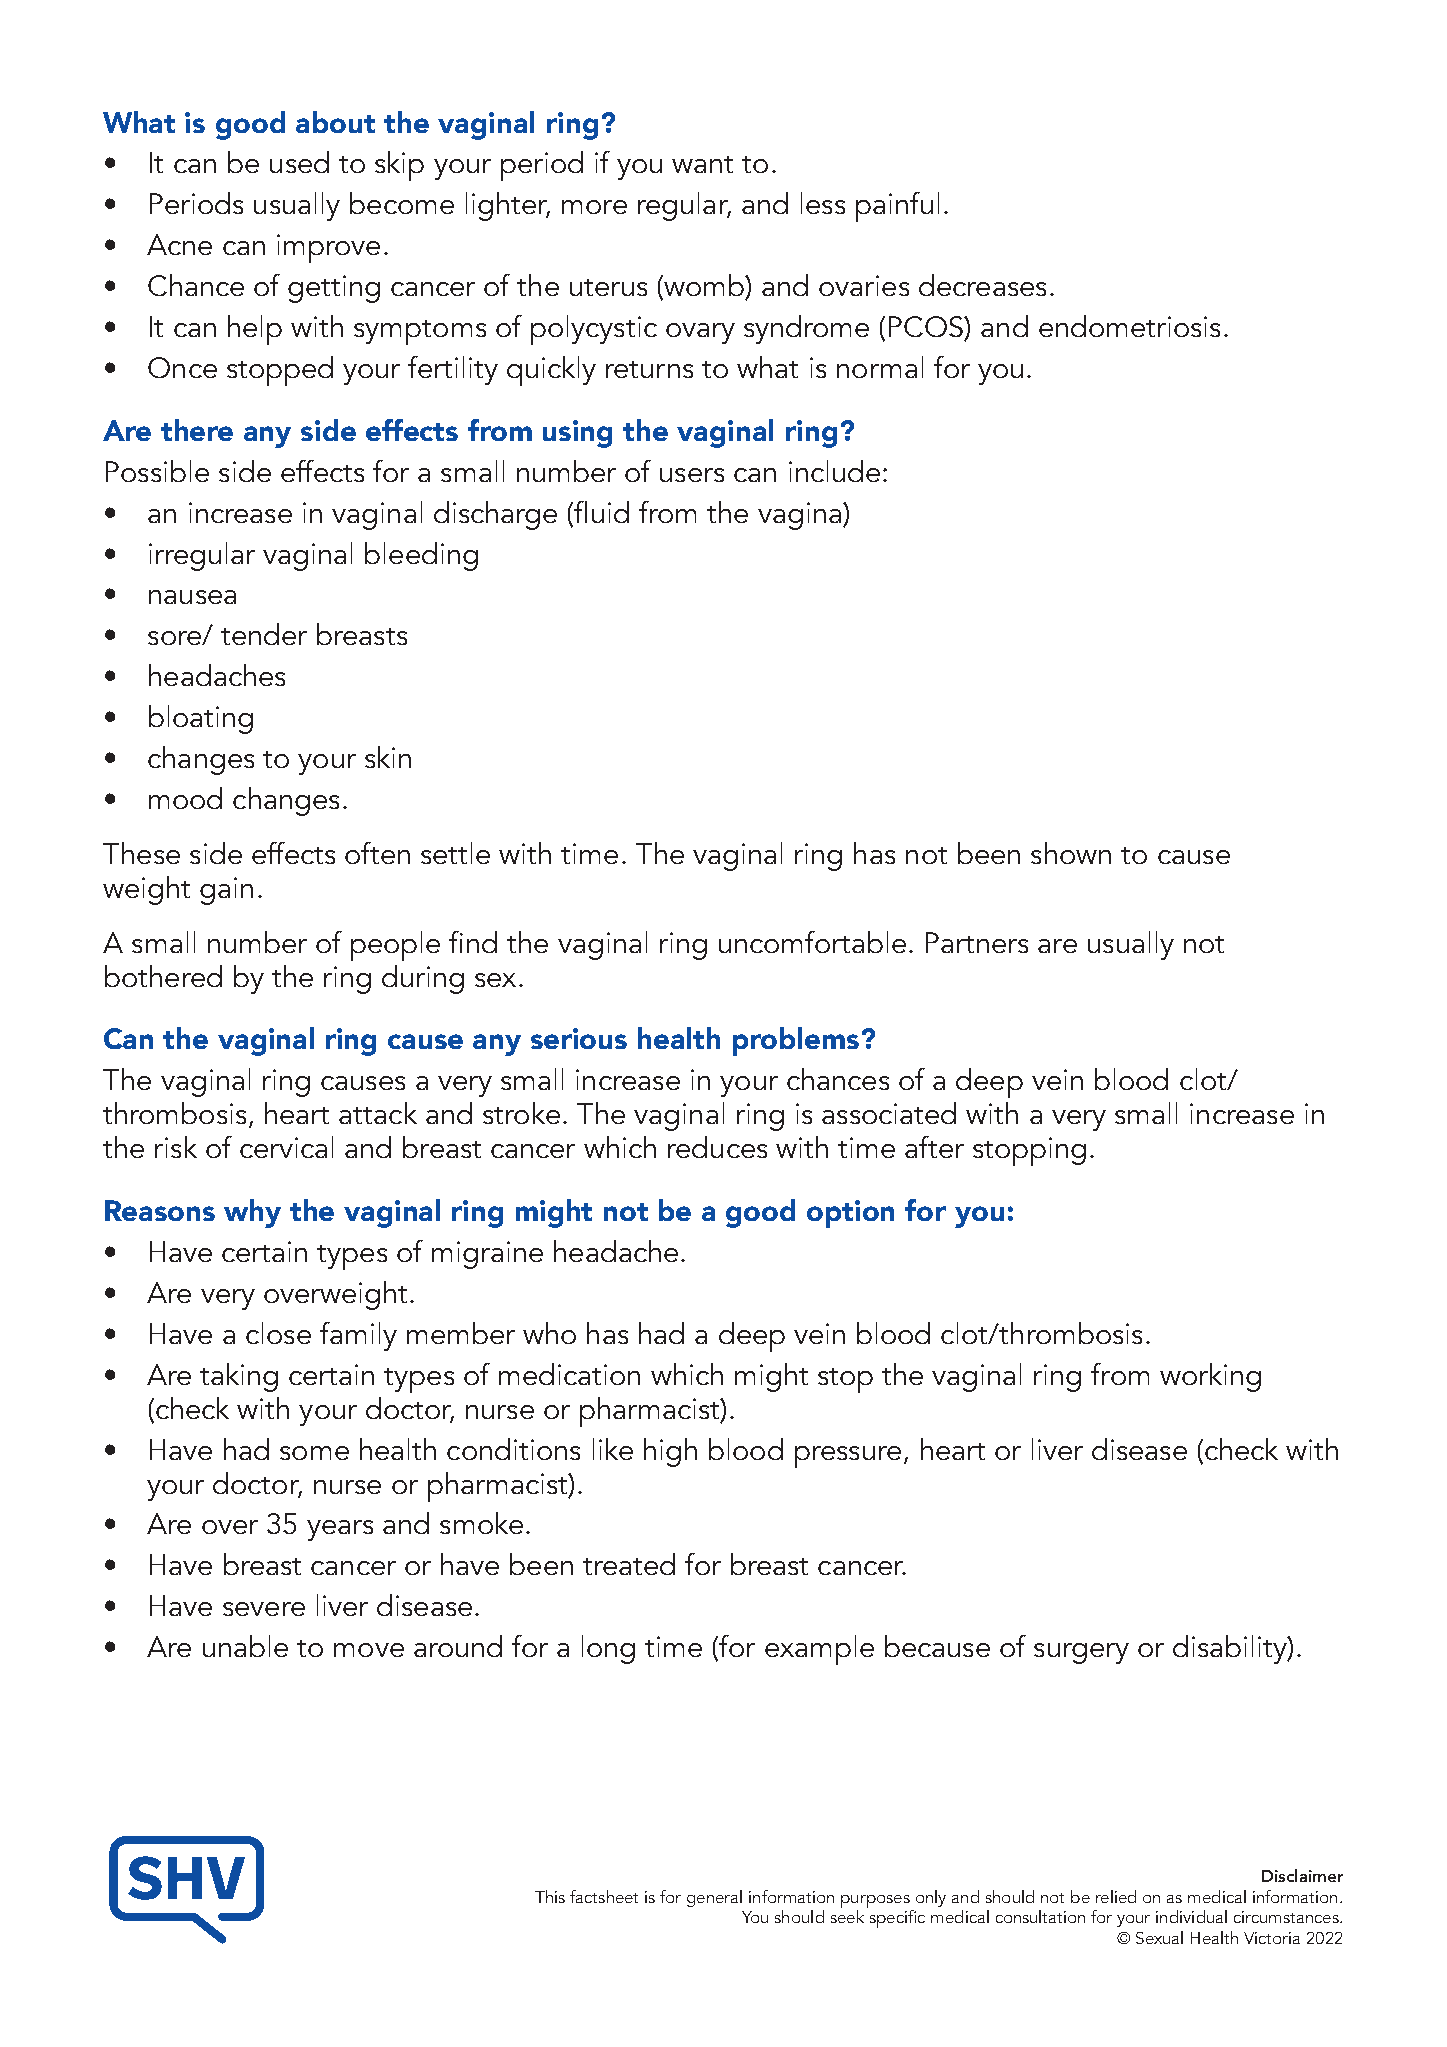 This image has width=1447, height=2047. I want to click on attack, so click(378, 1113).
